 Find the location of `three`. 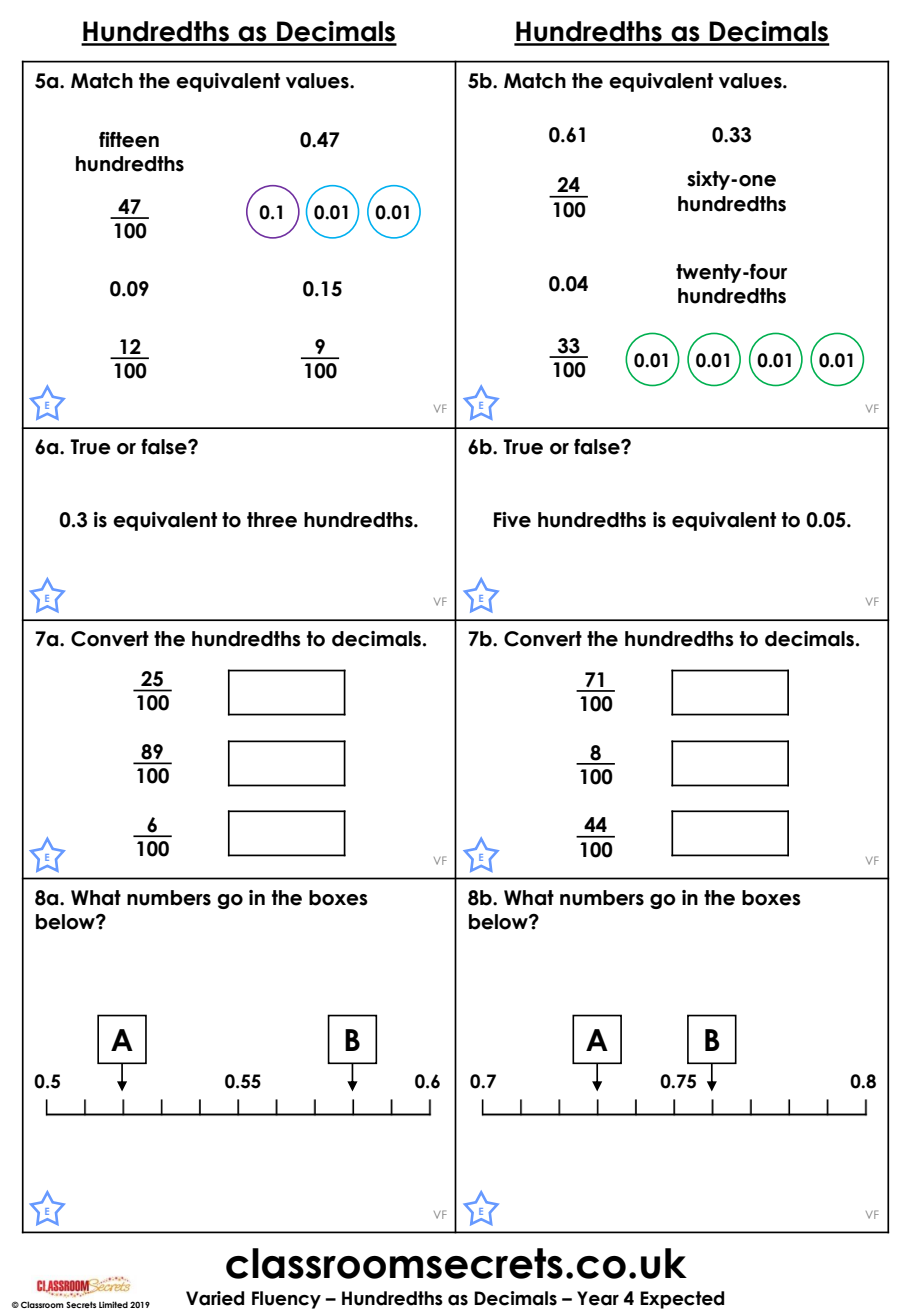

three is located at coordinates (272, 520).
